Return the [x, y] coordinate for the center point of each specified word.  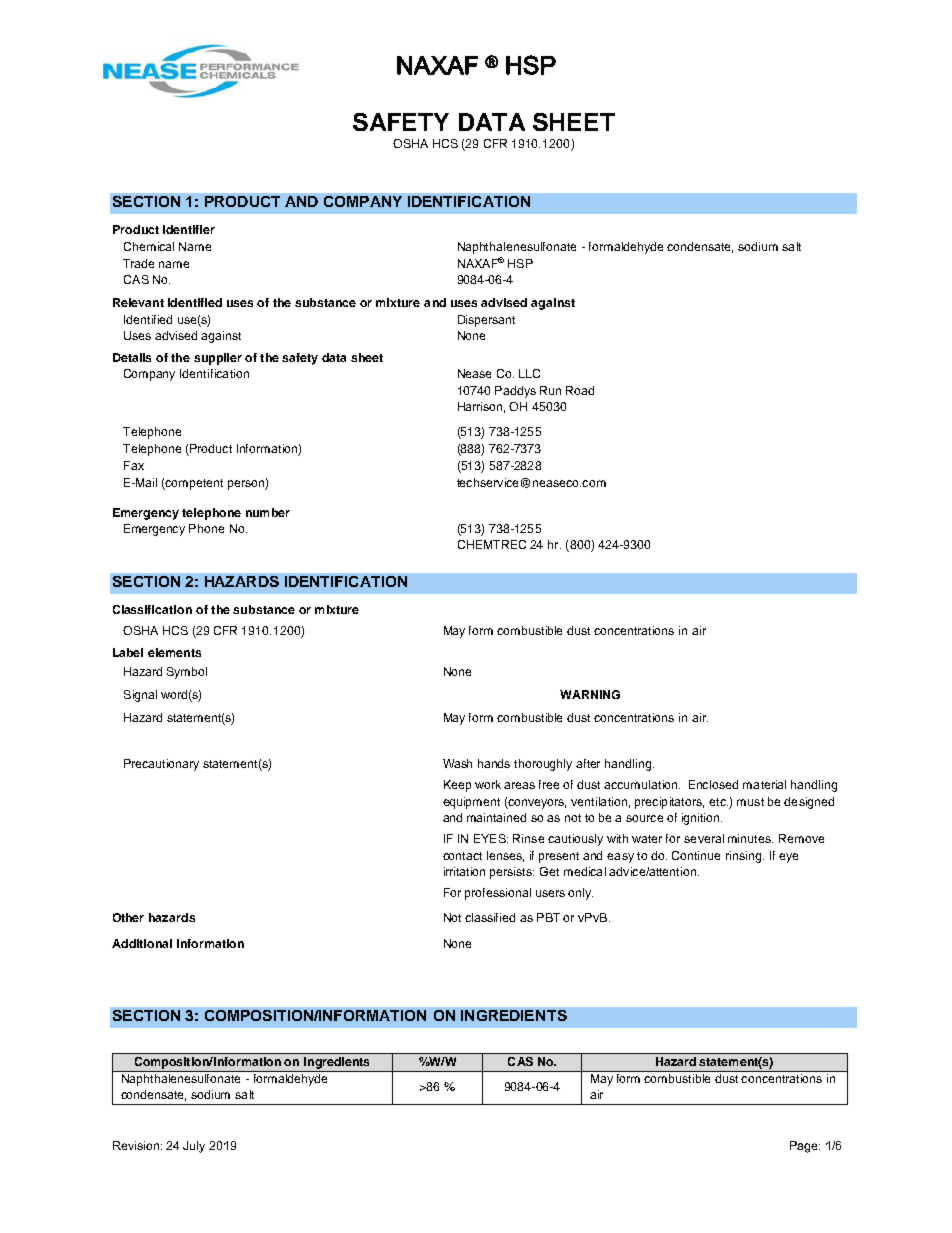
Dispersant [486, 321]
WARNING [590, 694]
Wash [457, 763]
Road [580, 390]
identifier [189, 229]
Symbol [187, 673]
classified [490, 917]
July [194, 1147]
